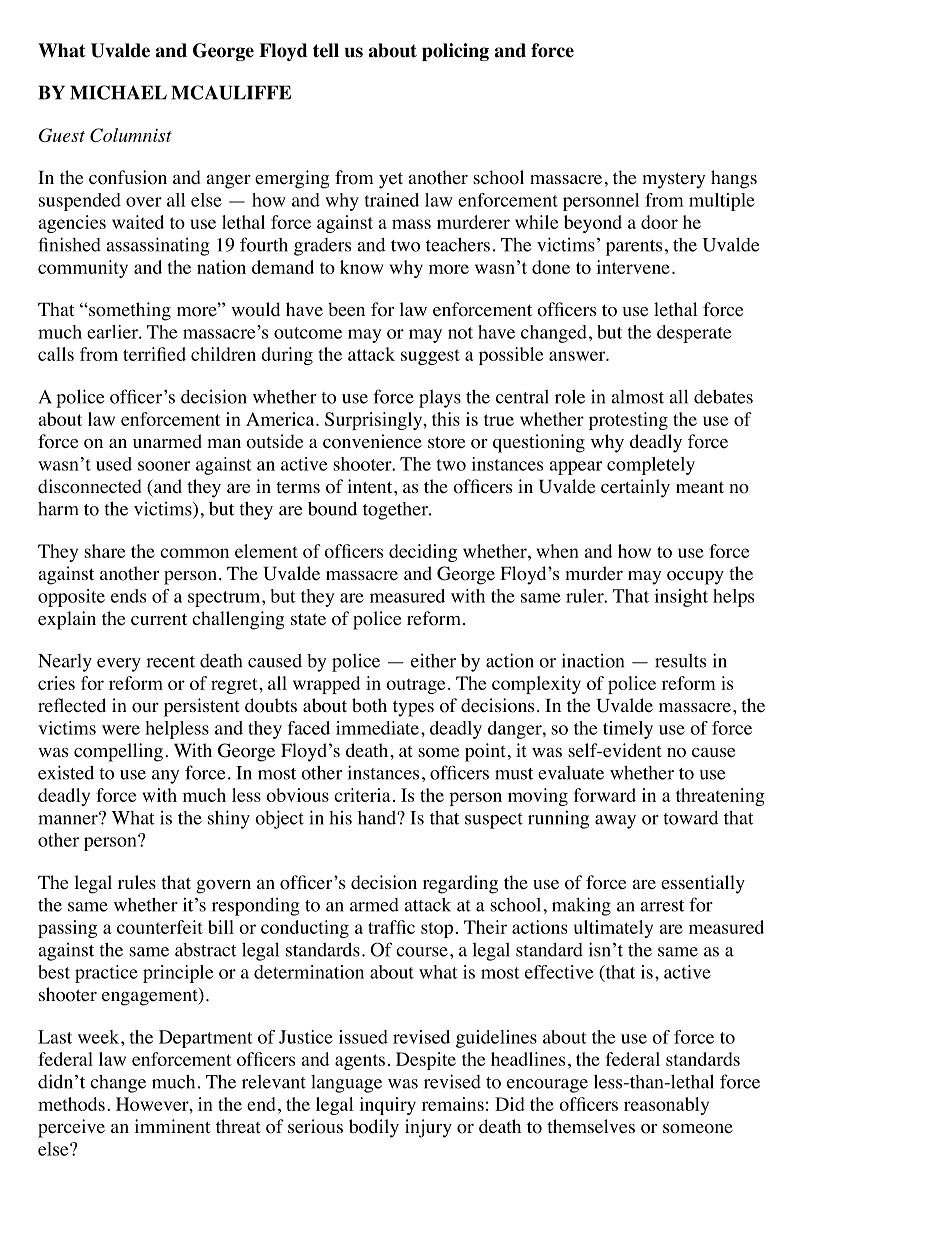 Image resolution: width=952 pixels, height=1233 pixels. Describe the element at coordinates (387, 1106) in the screenshot. I see `inquiry` at that location.
